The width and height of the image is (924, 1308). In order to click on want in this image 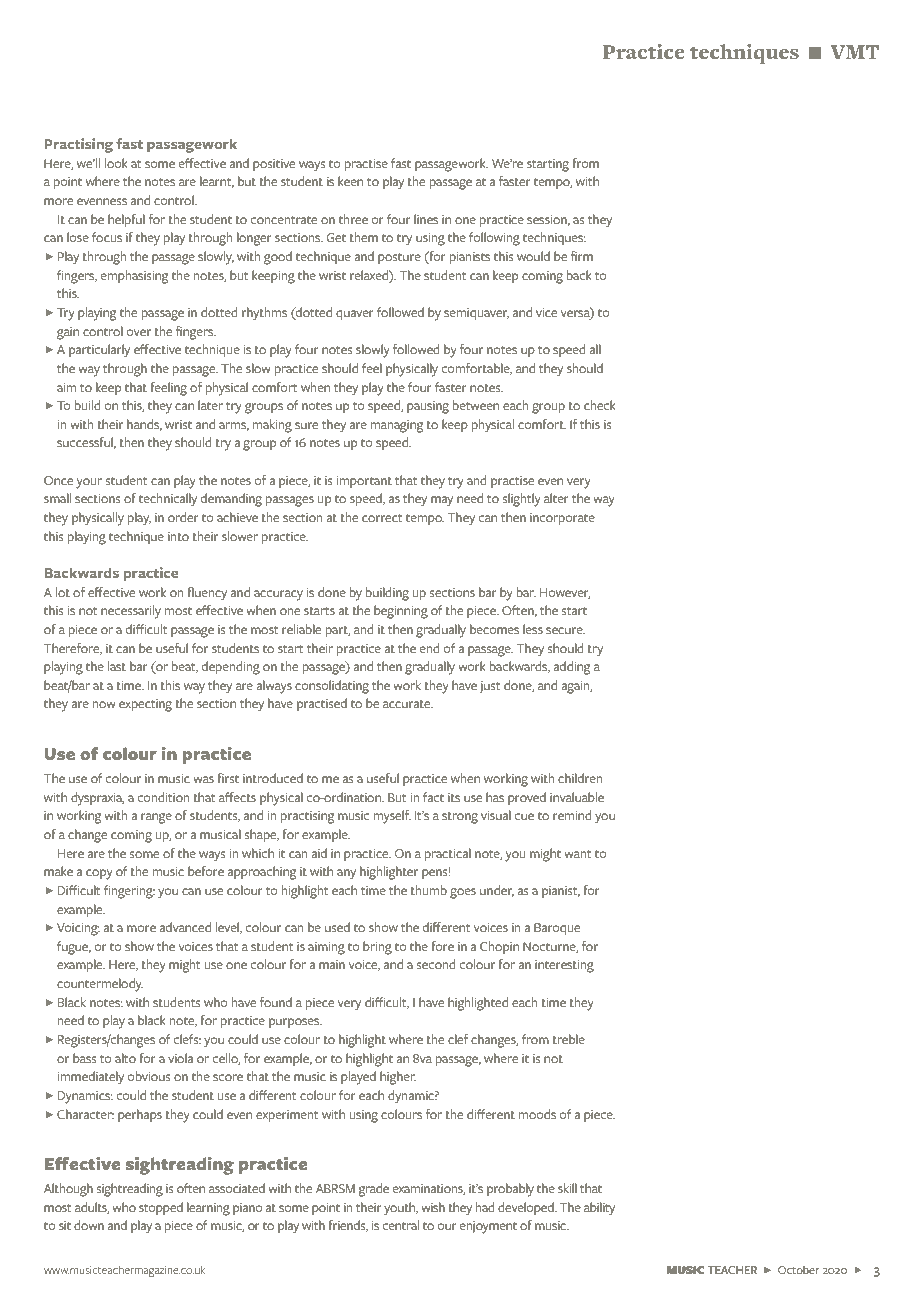, I will do `click(577, 854)`.
